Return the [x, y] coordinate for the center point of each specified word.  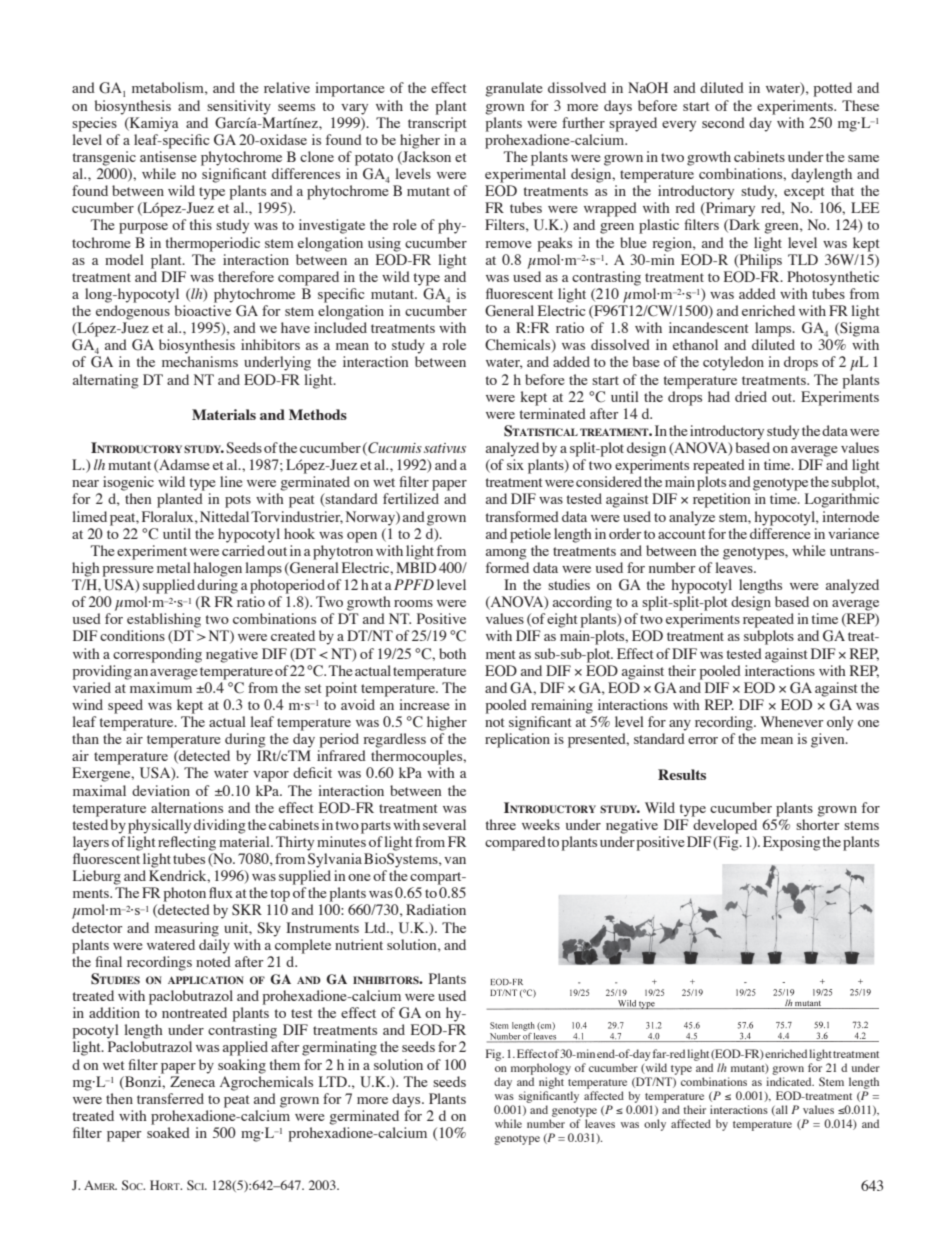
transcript [437, 124]
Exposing [791, 843]
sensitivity [239, 107]
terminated [553, 413]
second [723, 122]
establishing [164, 620]
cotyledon [733, 363]
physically [159, 826]
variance [853, 533]
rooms [413, 603]
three [501, 824]
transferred [170, 1098]
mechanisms [200, 361]
